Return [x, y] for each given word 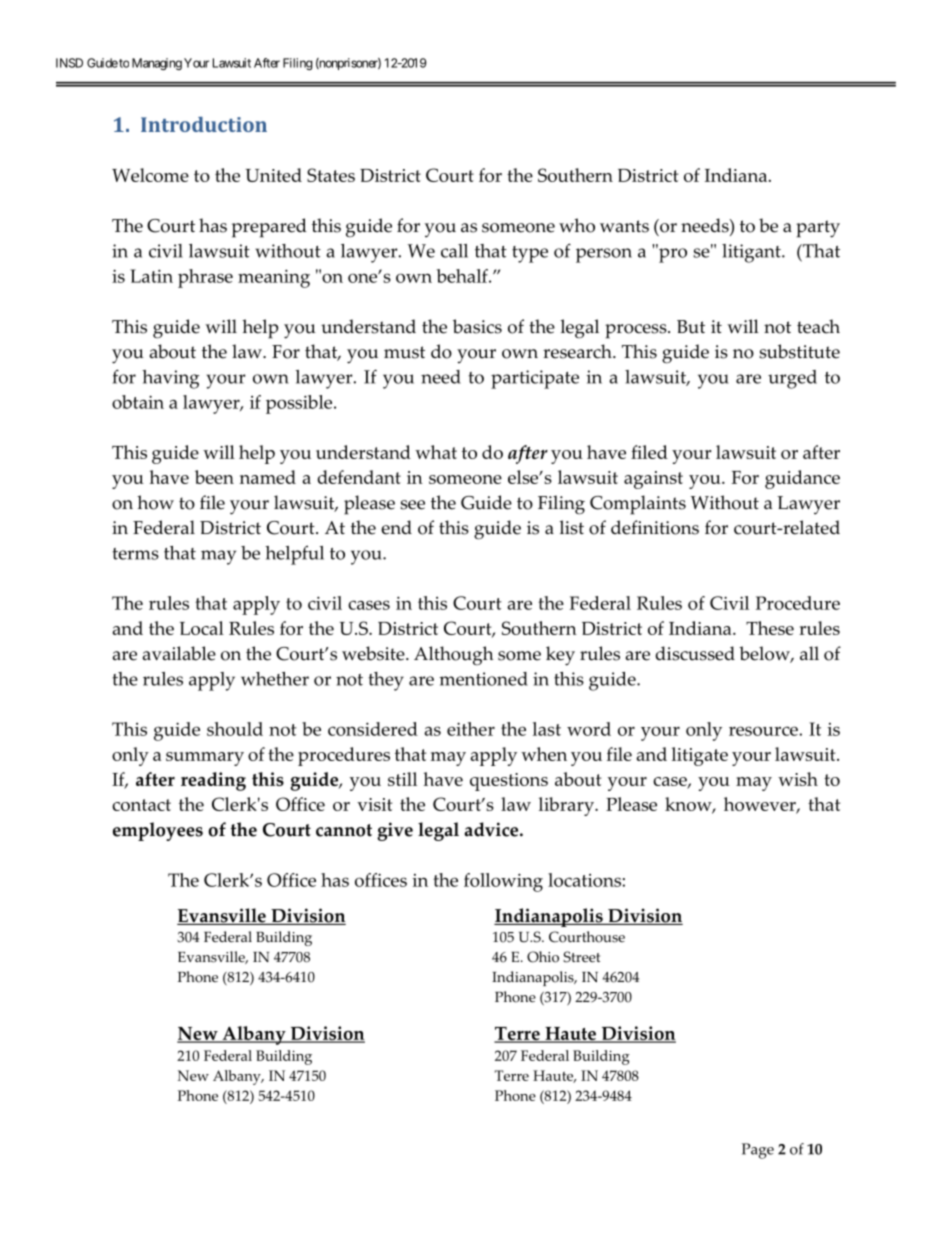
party [818, 229]
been [214, 477]
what [436, 452]
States [331, 175]
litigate [700, 756]
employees [158, 831]
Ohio [543, 957]
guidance [802, 479]
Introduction [204, 124]
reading [213, 781]
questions [509, 782]
